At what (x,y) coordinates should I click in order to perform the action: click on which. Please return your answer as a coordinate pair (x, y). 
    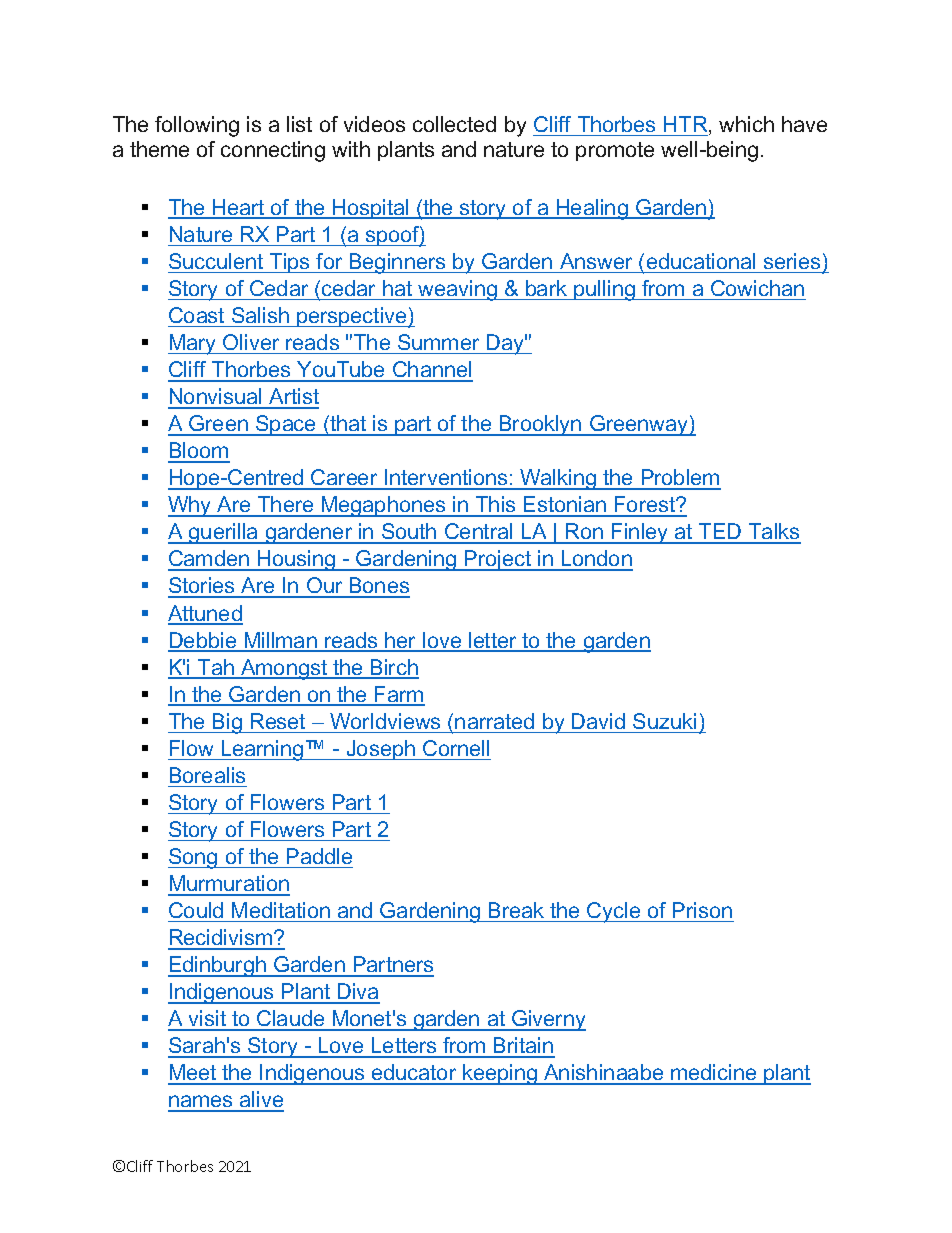
    Looking at the image, I should click on (746, 124).
